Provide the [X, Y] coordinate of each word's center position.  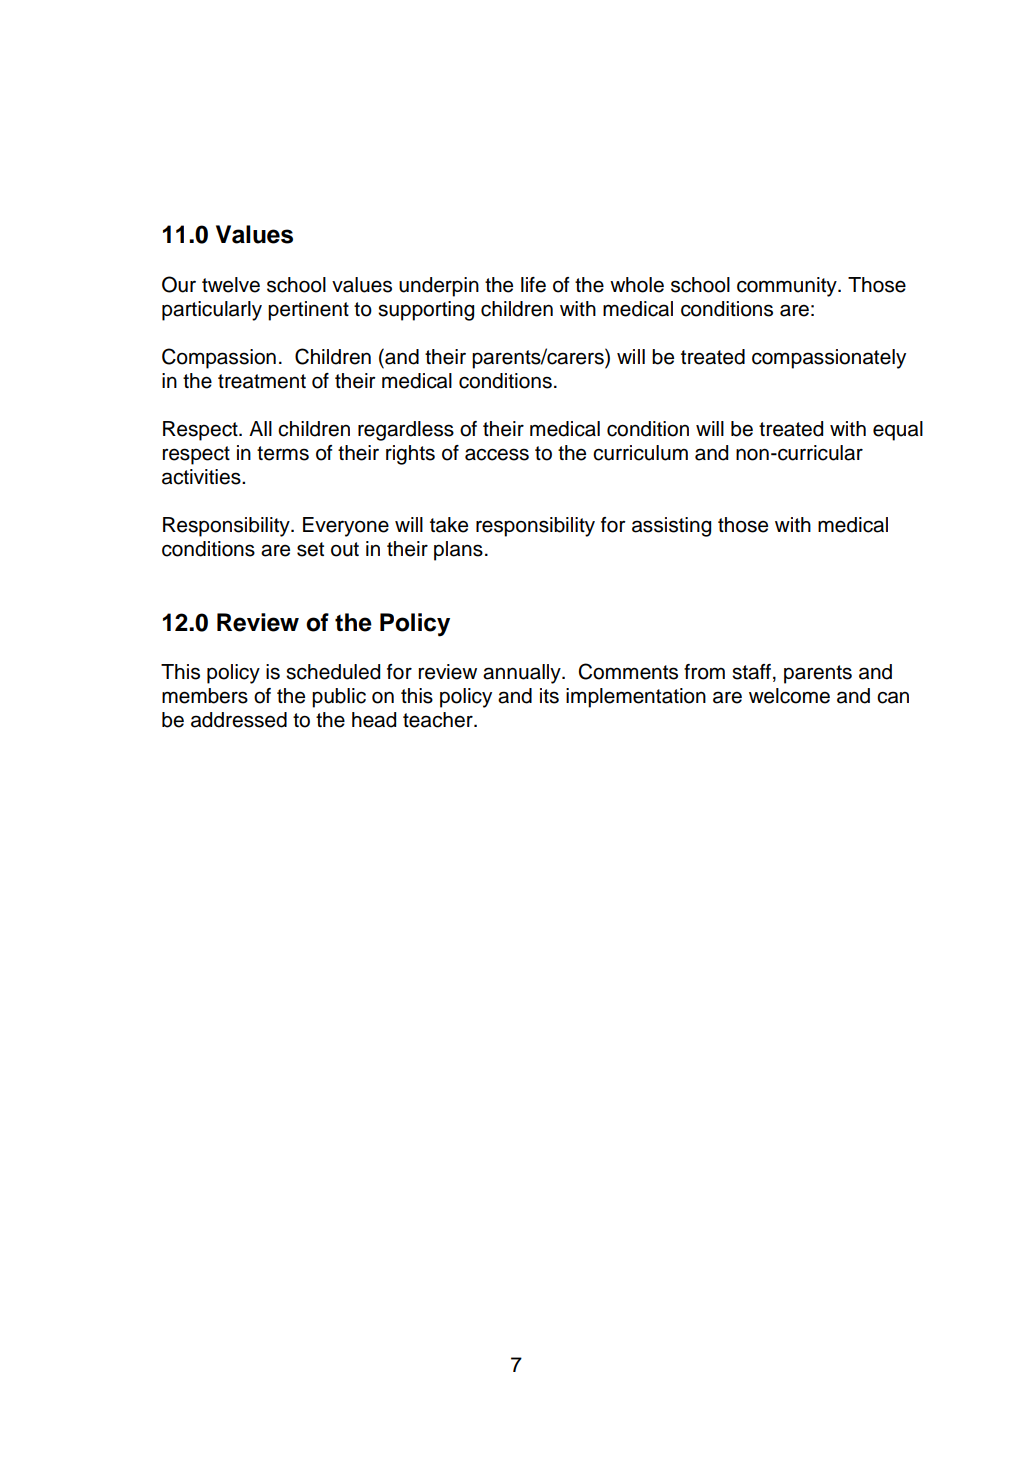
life [533, 285]
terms [283, 453]
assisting [671, 527]
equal [898, 431]
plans [458, 551]
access [497, 454]
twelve [231, 285]
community [788, 287]
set [310, 549]
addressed [239, 720]
